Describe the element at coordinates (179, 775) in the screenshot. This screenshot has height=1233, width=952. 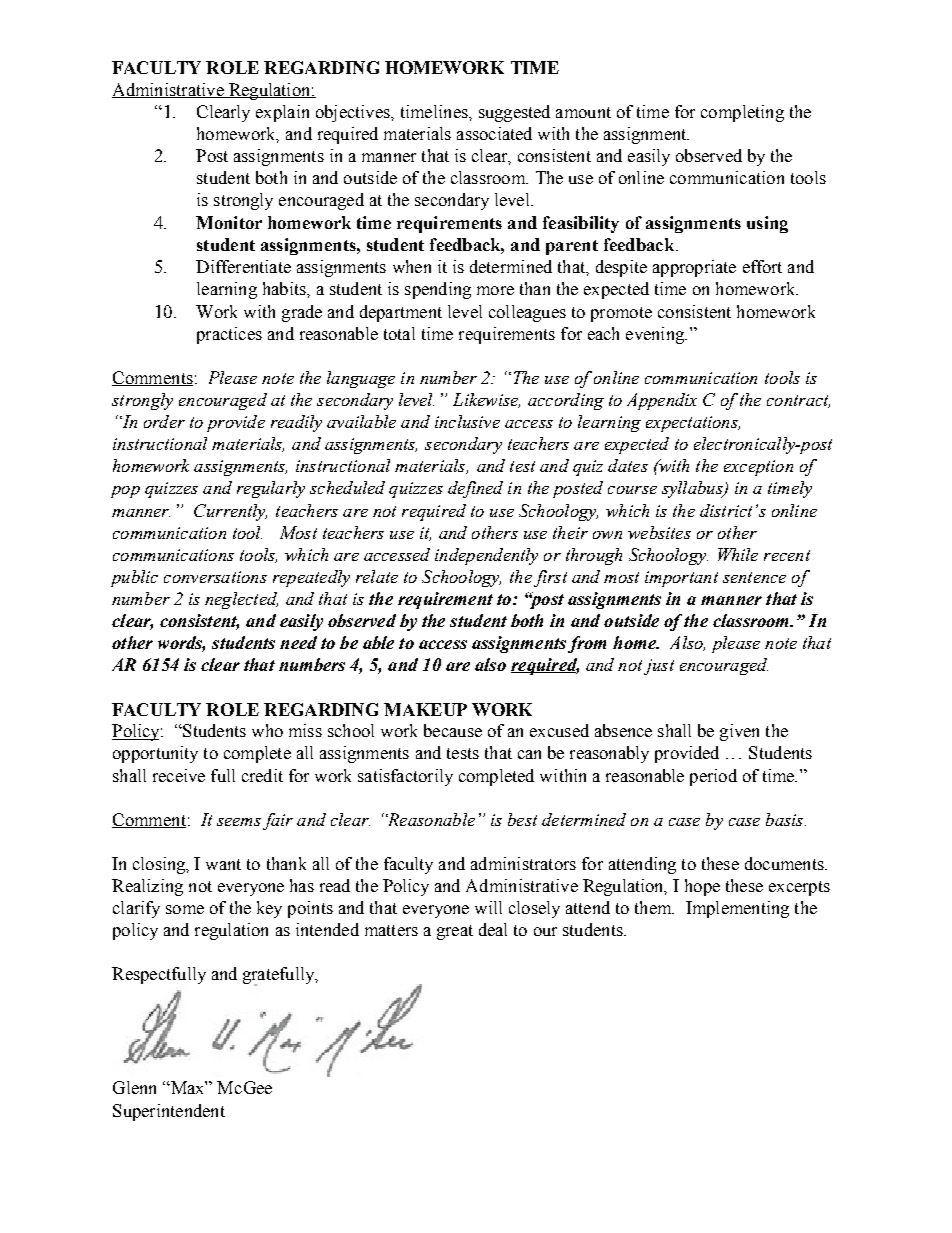
I see `receive` at that location.
